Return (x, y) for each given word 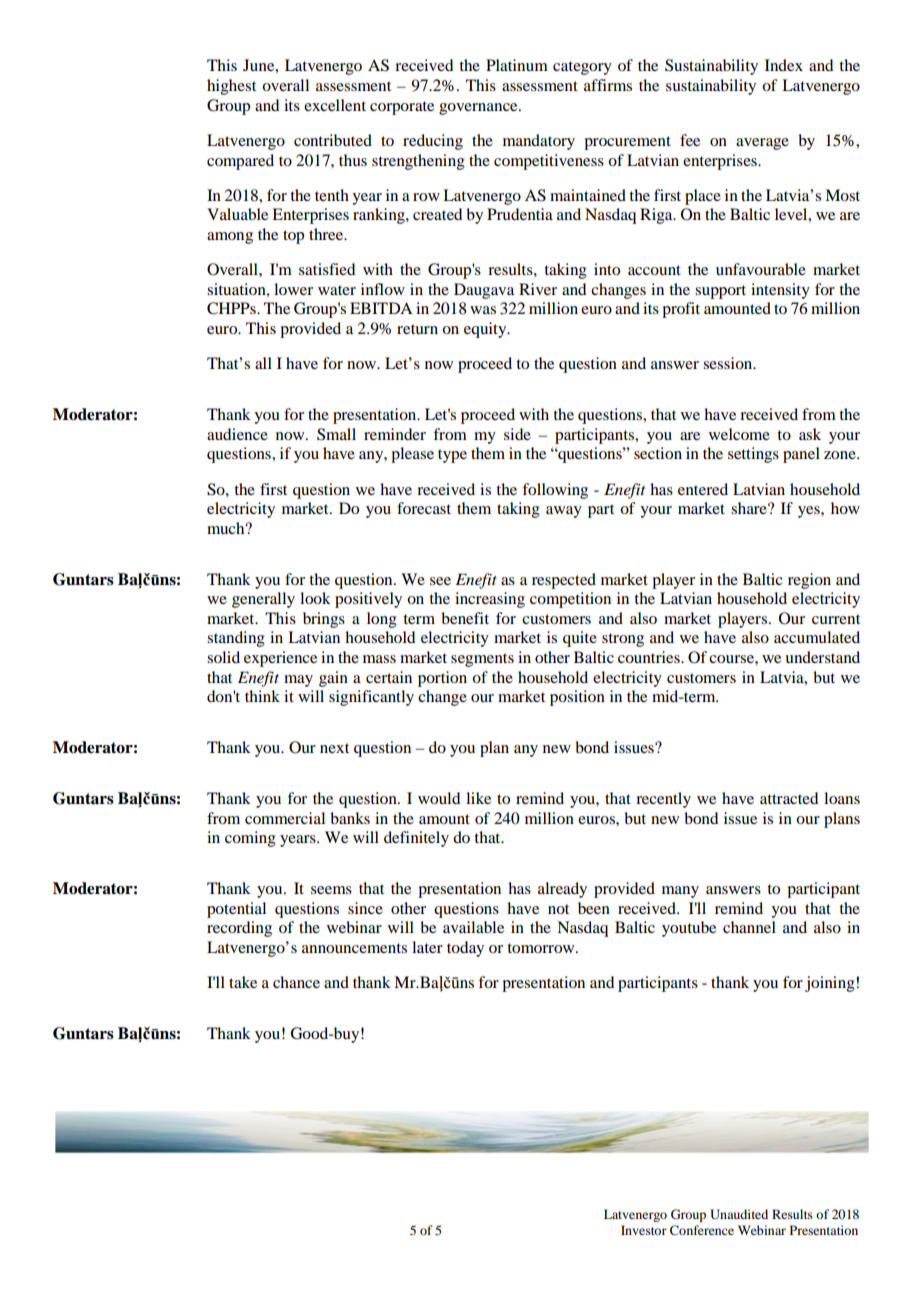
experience (280, 659)
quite (580, 639)
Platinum (517, 65)
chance (296, 982)
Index (784, 65)
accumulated (817, 637)
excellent (335, 105)
